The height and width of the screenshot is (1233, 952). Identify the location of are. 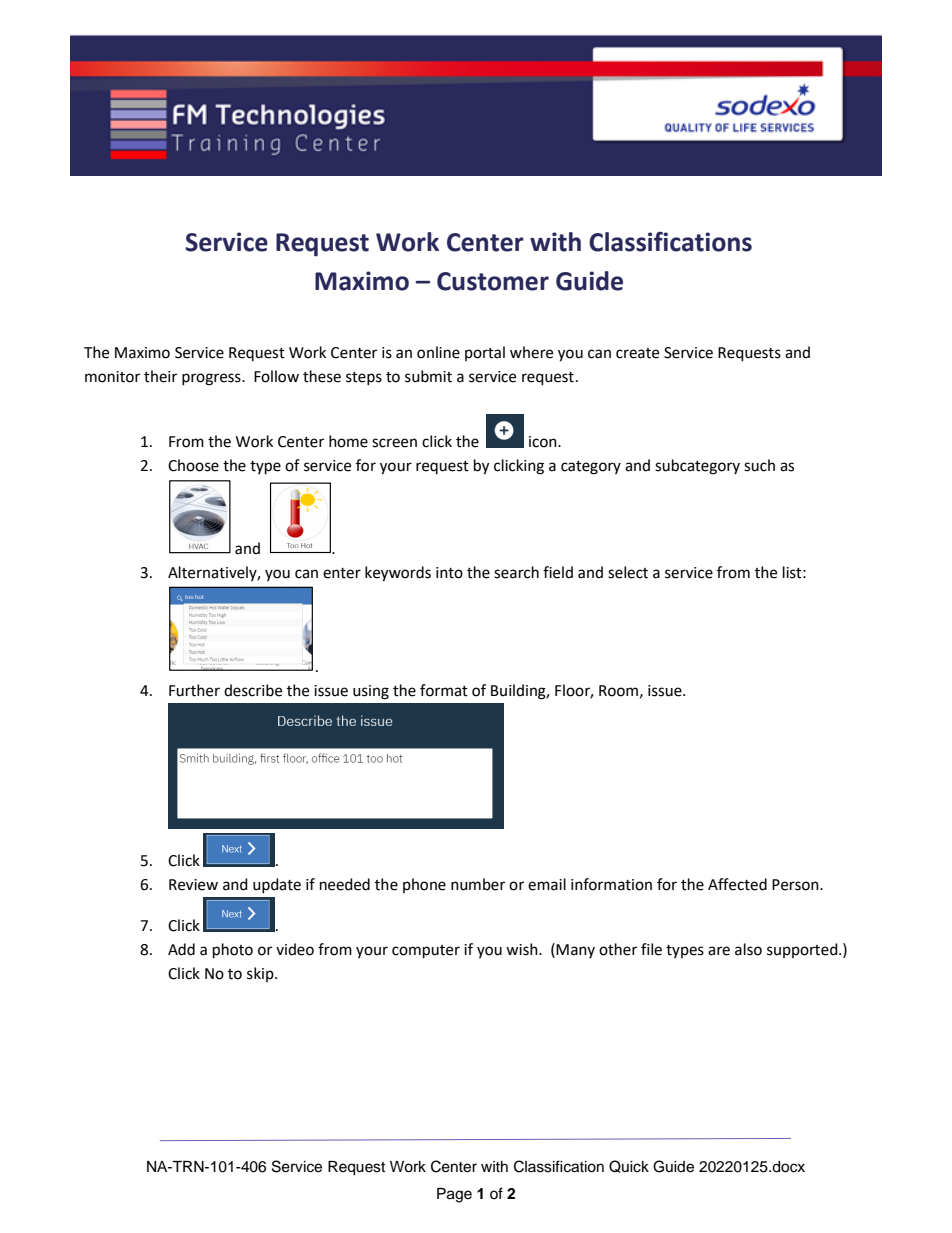
(719, 951).
